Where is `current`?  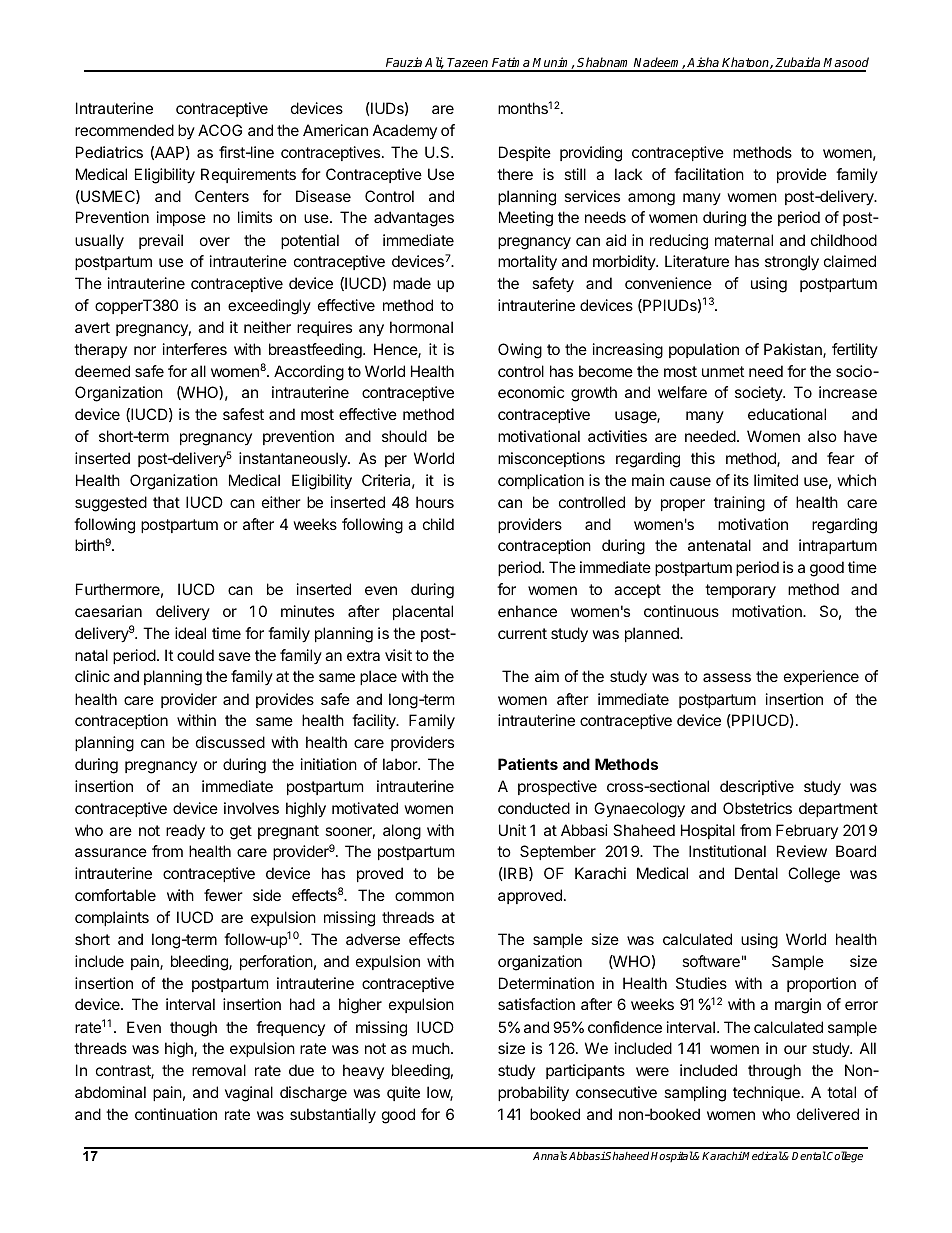
current is located at coordinates (522, 633).
